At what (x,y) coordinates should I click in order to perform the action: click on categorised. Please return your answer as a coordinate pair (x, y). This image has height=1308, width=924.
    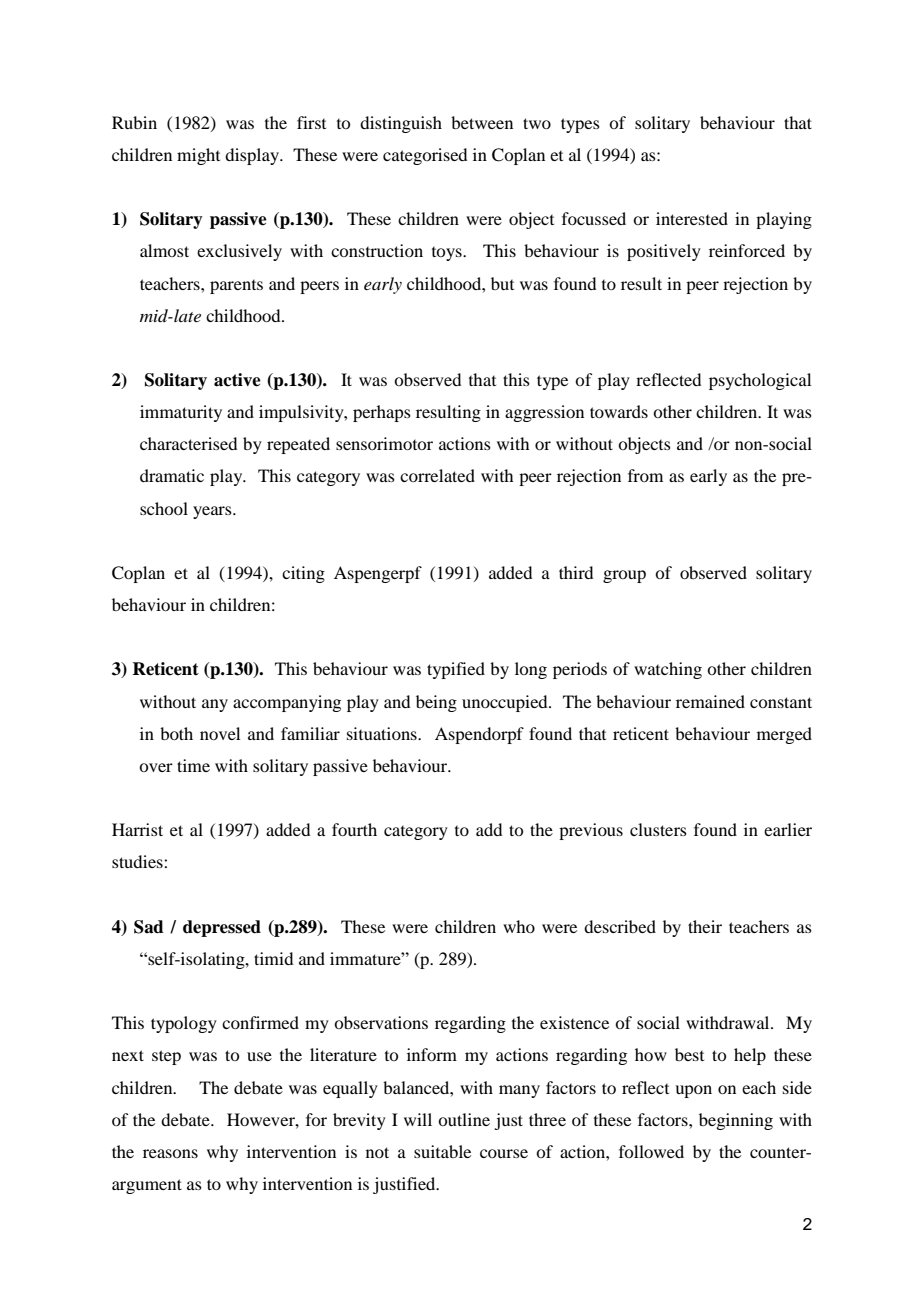
    Looking at the image, I should click on (425, 156).
